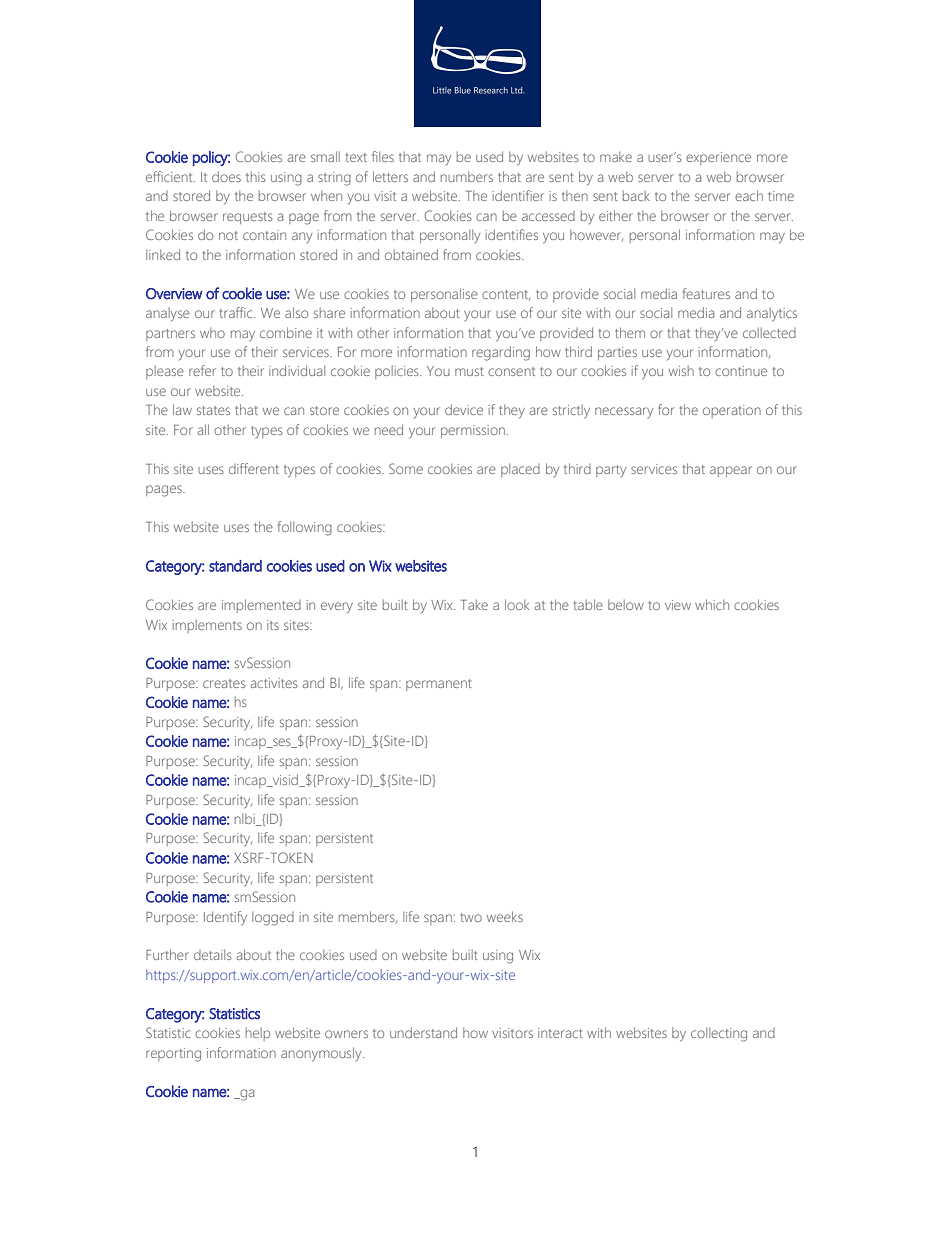 This screenshot has width=952, height=1233. I want to click on permanent, so click(439, 685).
